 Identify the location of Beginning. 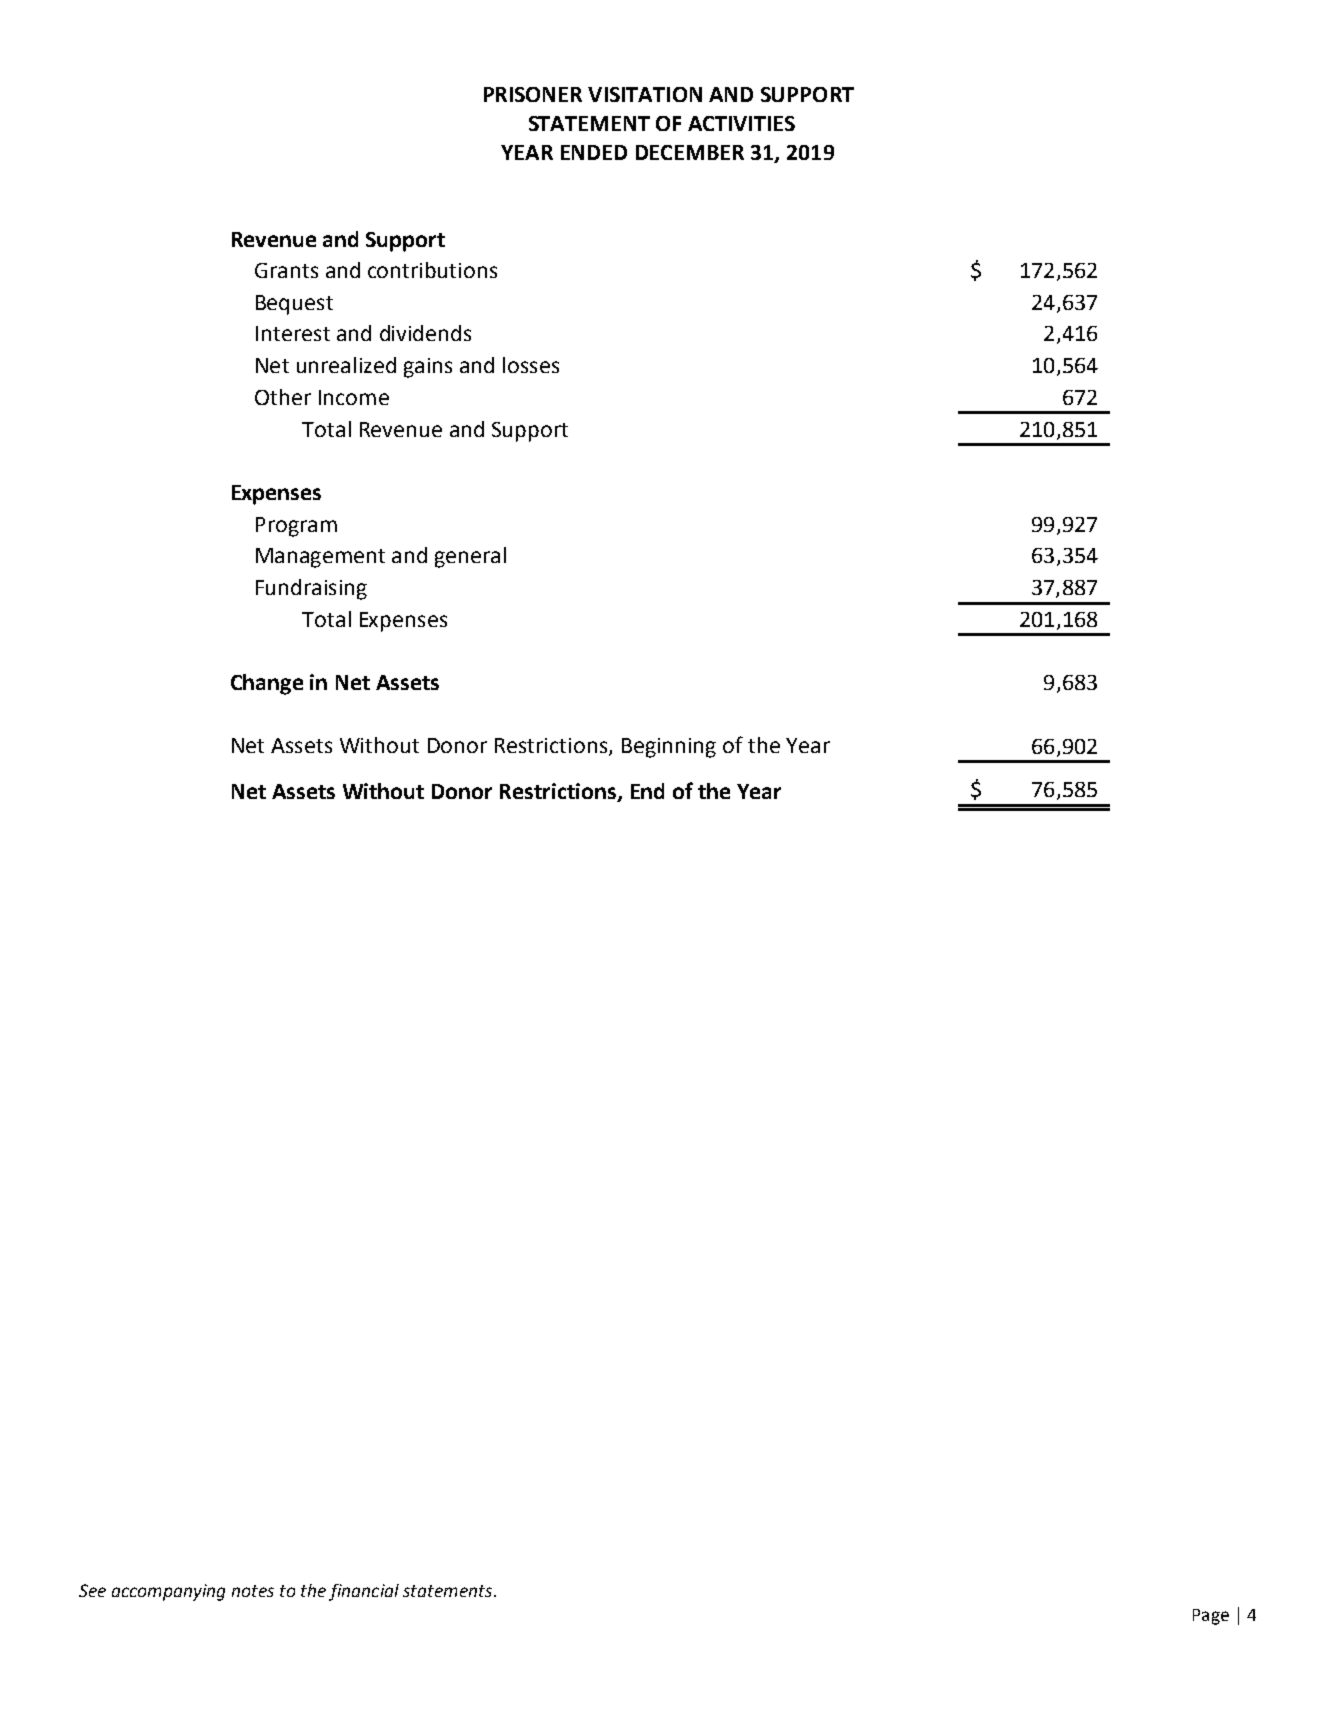
(669, 748).
